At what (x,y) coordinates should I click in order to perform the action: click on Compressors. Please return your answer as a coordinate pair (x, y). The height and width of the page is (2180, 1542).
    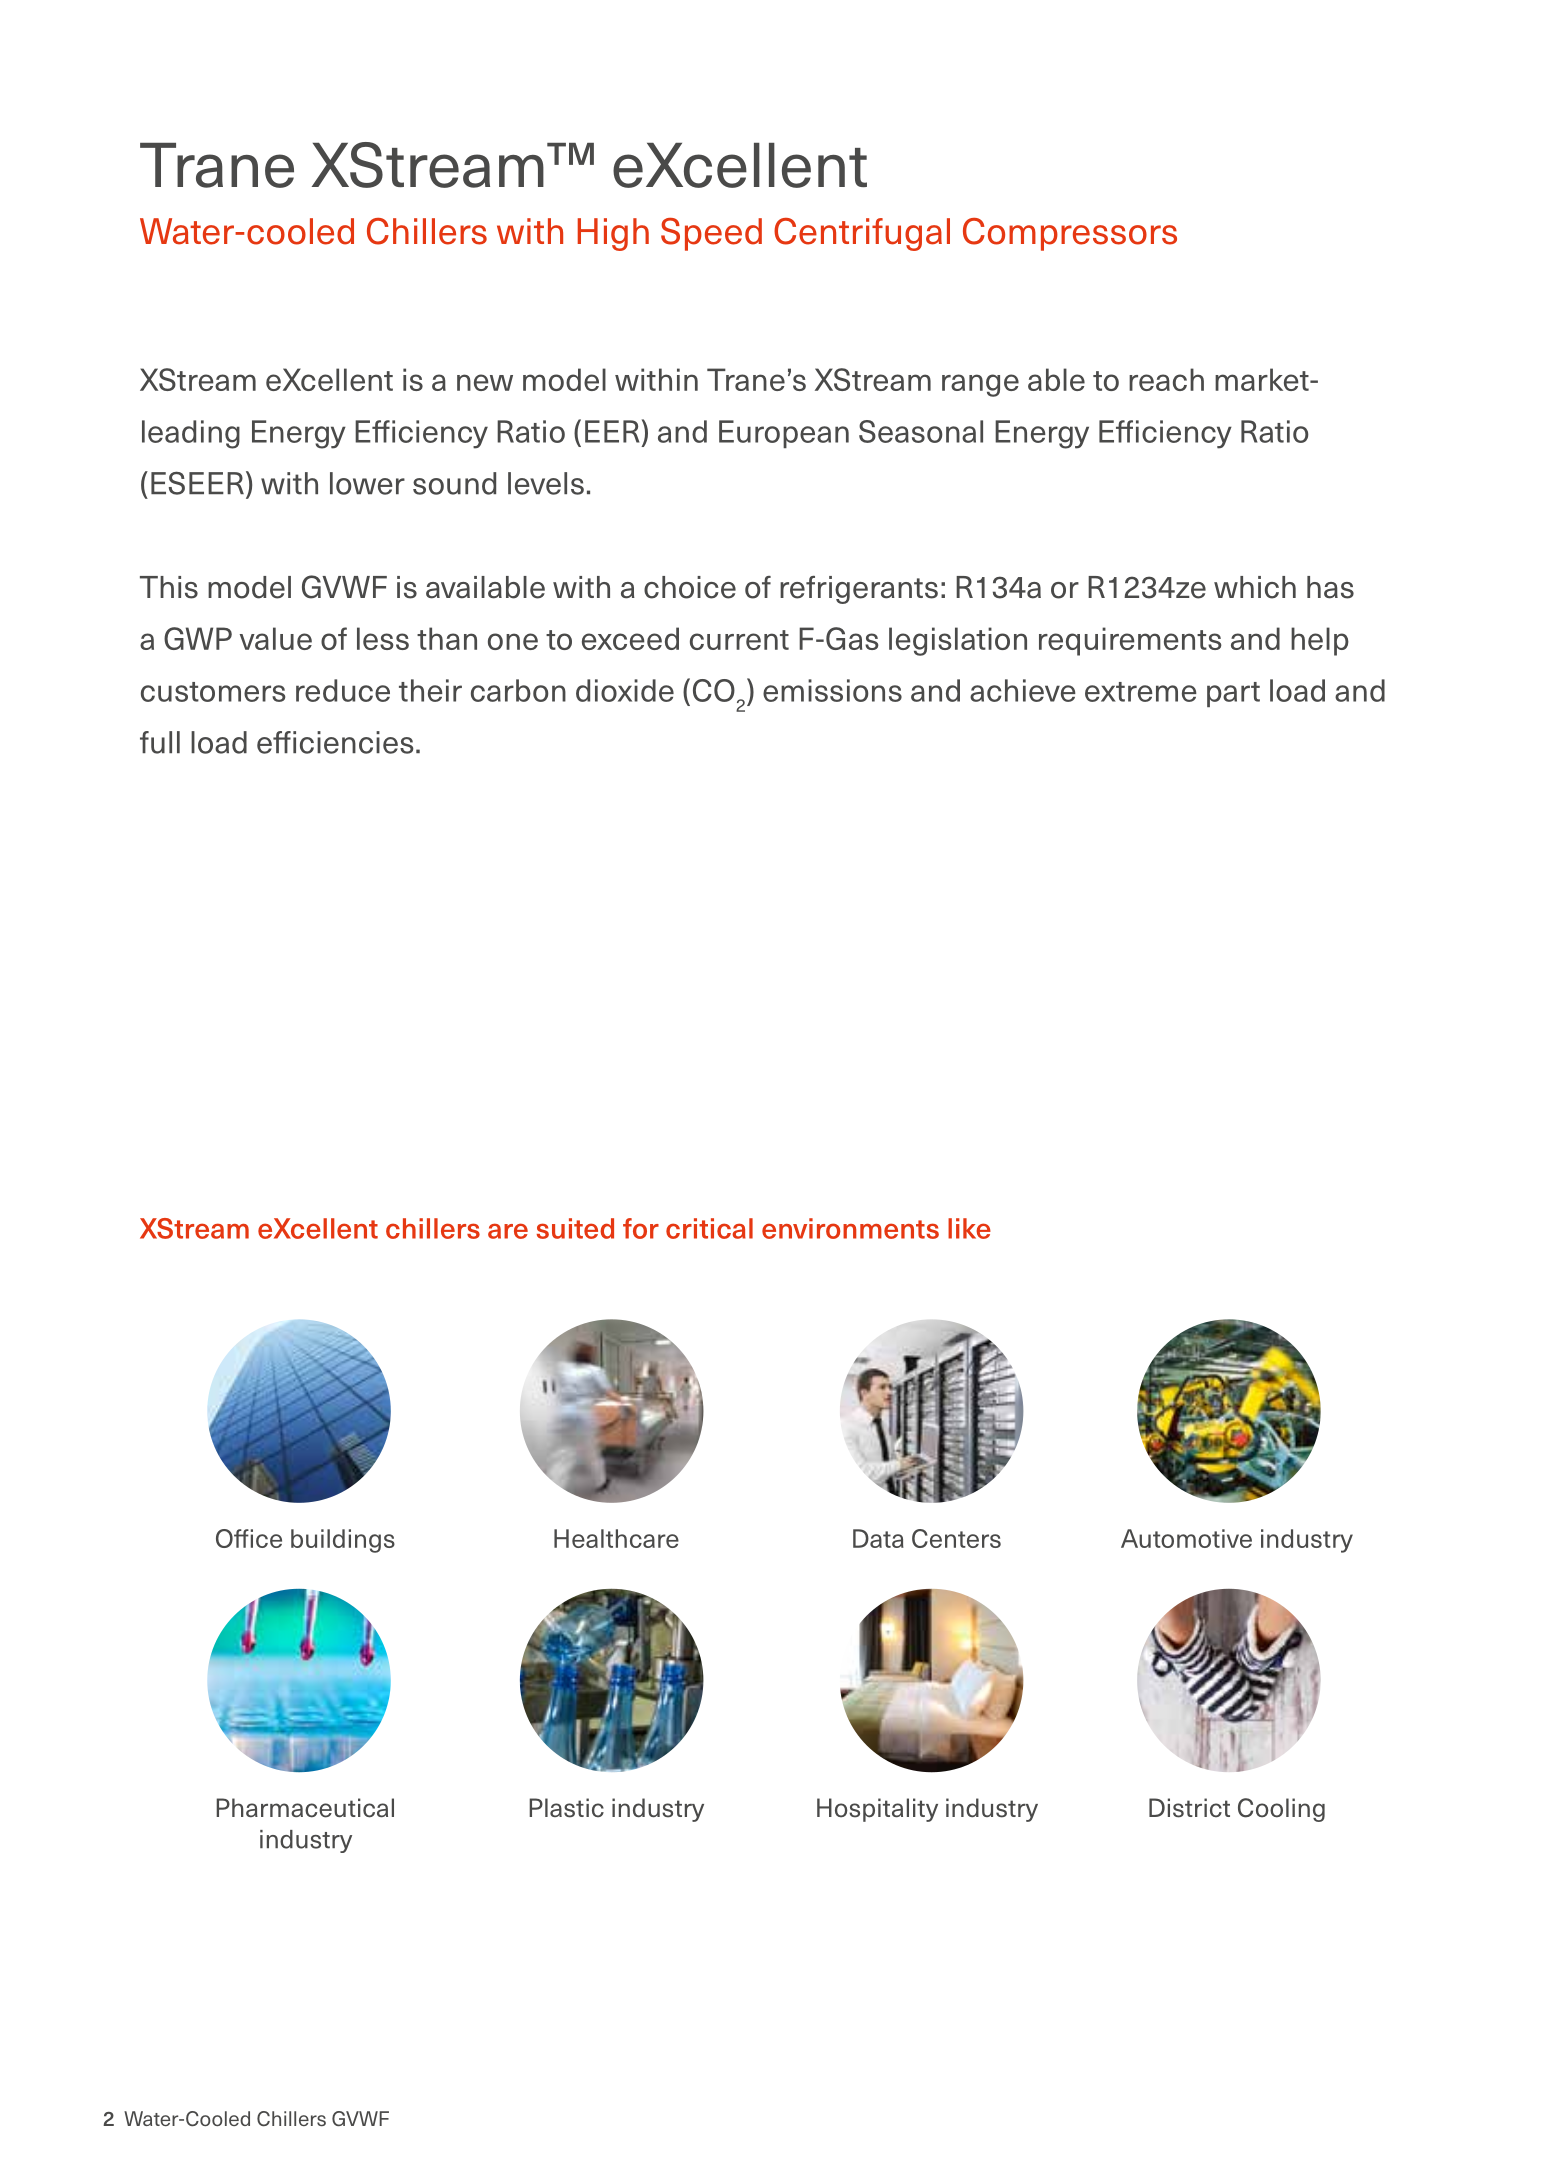
    Looking at the image, I should click on (1070, 234).
